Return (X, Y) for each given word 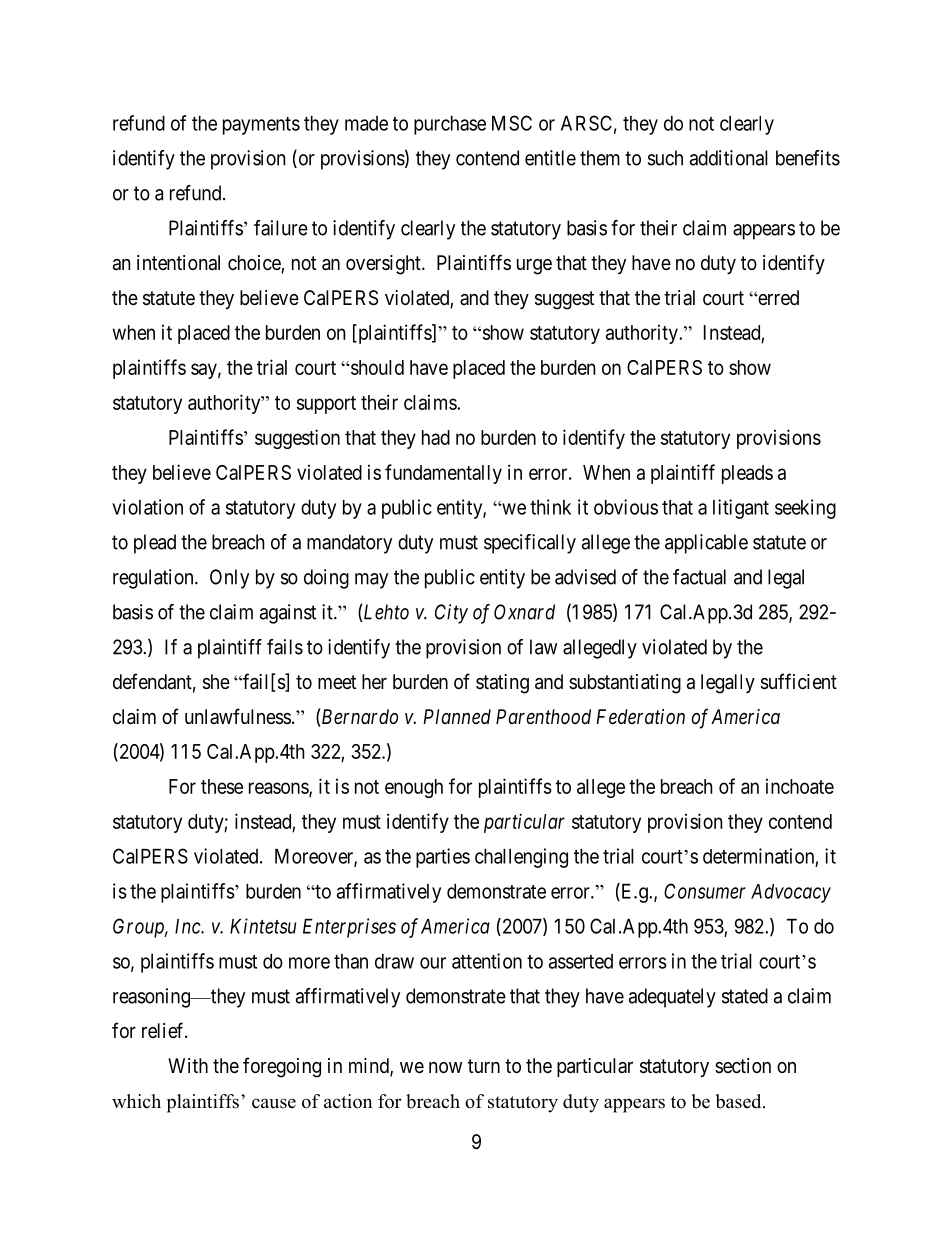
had (436, 437)
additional (729, 158)
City (451, 614)
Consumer (705, 891)
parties (443, 858)
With (188, 1065)
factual (699, 577)
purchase (450, 125)
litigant (741, 509)
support (326, 405)
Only (229, 579)
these (222, 786)
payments (261, 126)
